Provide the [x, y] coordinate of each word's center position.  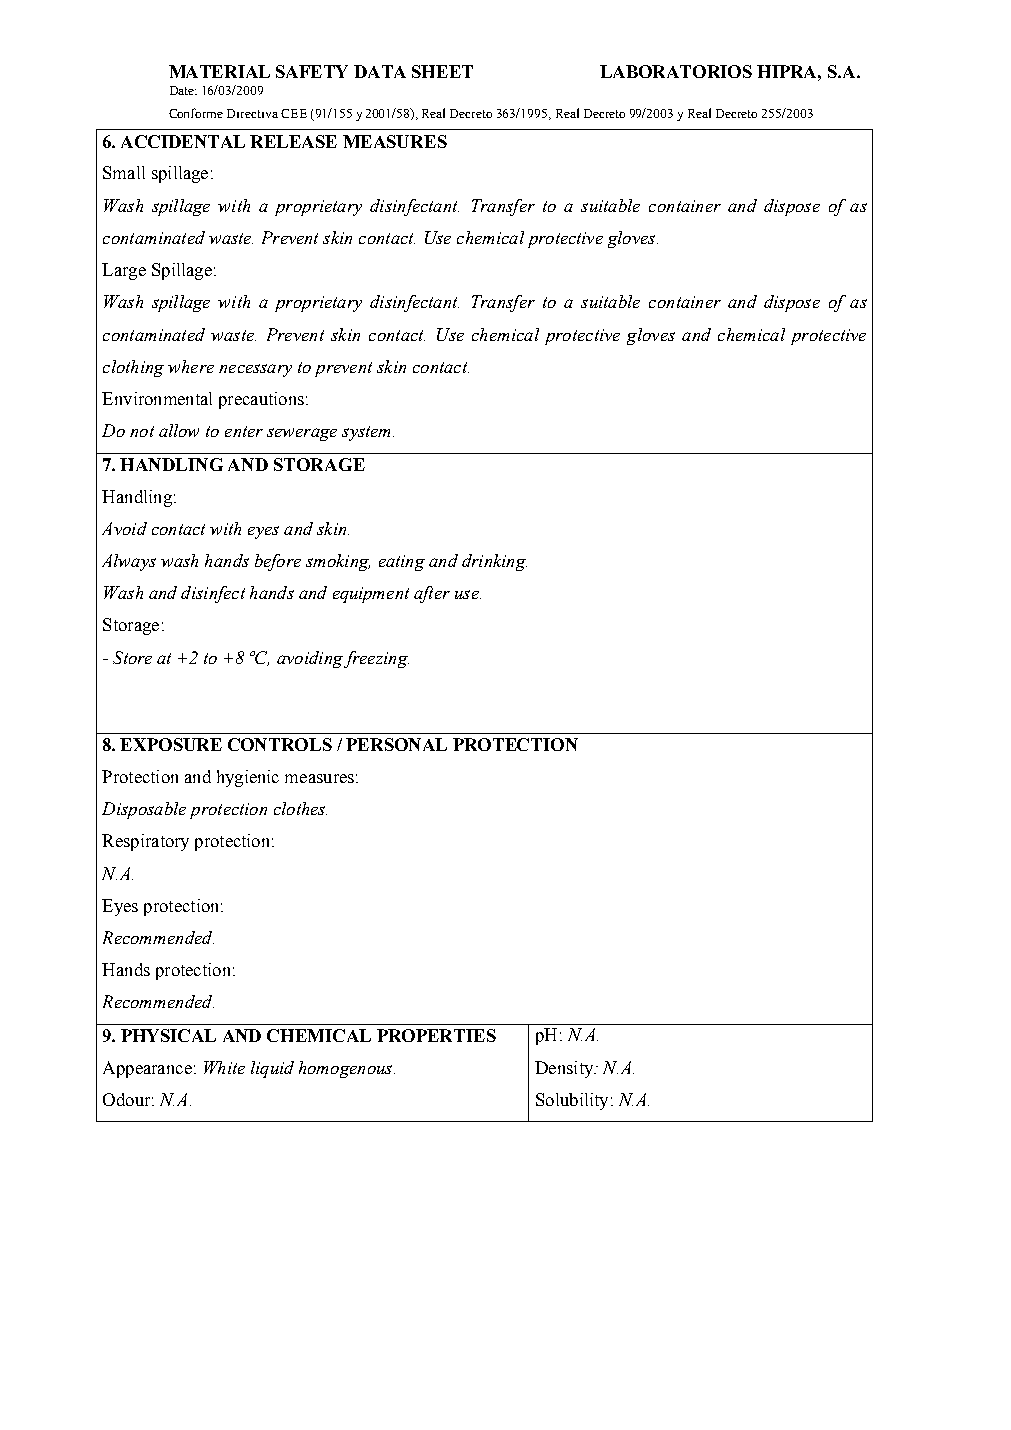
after [432, 594]
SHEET [442, 71]
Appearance [147, 1069]
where [191, 366]
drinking [494, 562]
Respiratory [145, 842]
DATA [380, 71]
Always [129, 562]
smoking [338, 562]
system [368, 433]
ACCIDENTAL [183, 141]
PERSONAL [396, 744]
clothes [300, 808]
